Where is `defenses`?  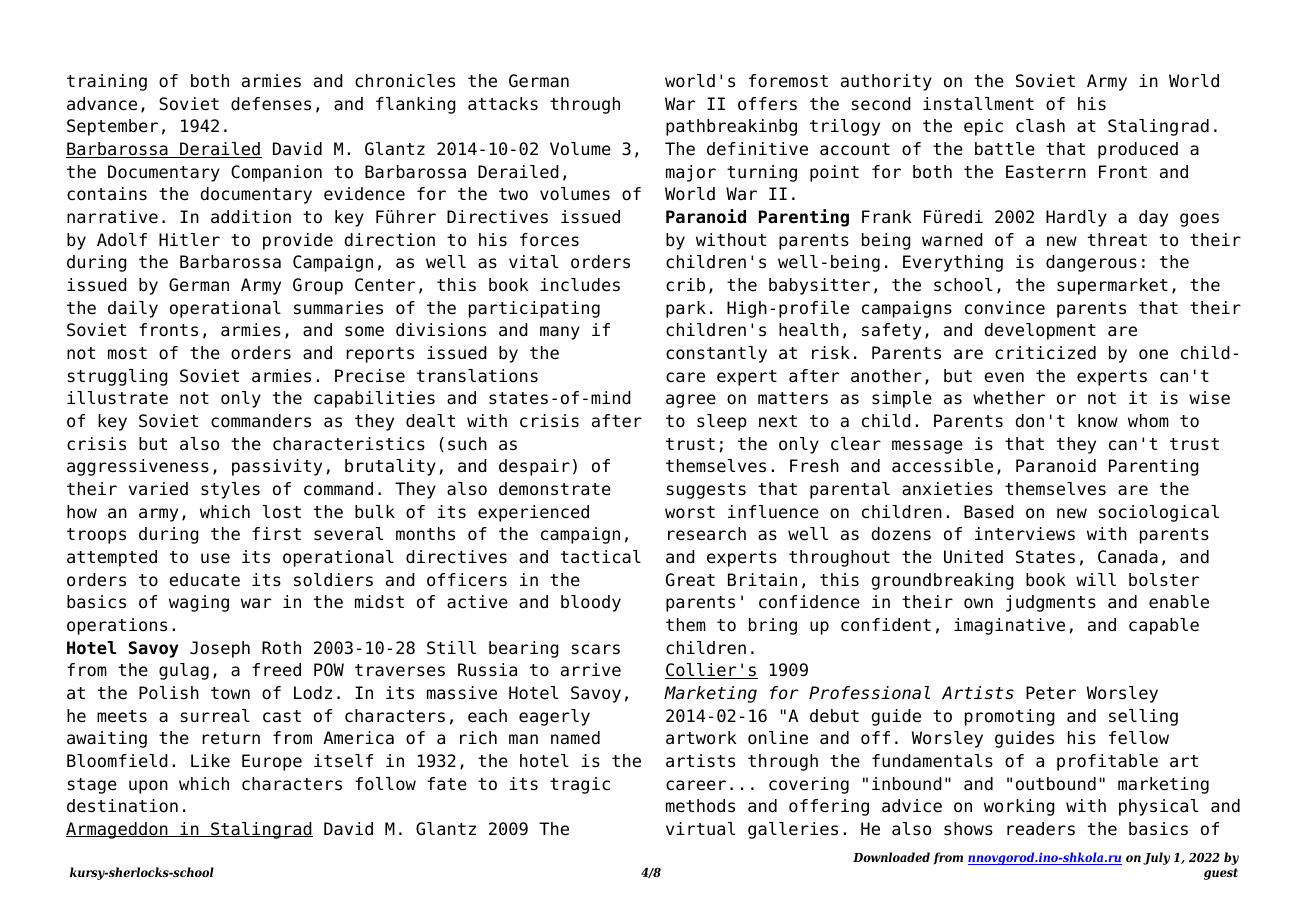
defenses is located at coordinates (271, 104).
